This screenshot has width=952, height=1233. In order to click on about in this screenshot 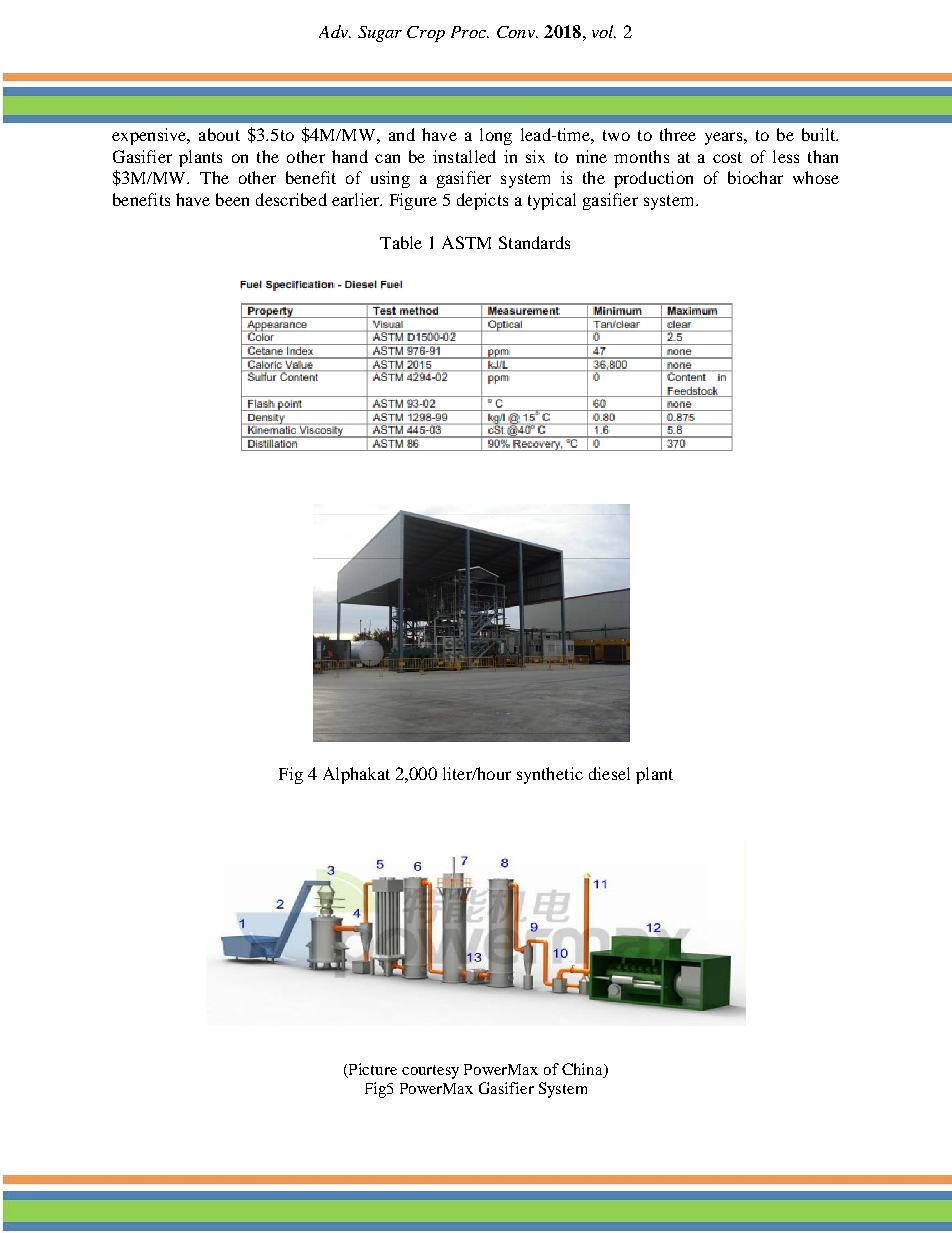, I will do `click(219, 134)`.
